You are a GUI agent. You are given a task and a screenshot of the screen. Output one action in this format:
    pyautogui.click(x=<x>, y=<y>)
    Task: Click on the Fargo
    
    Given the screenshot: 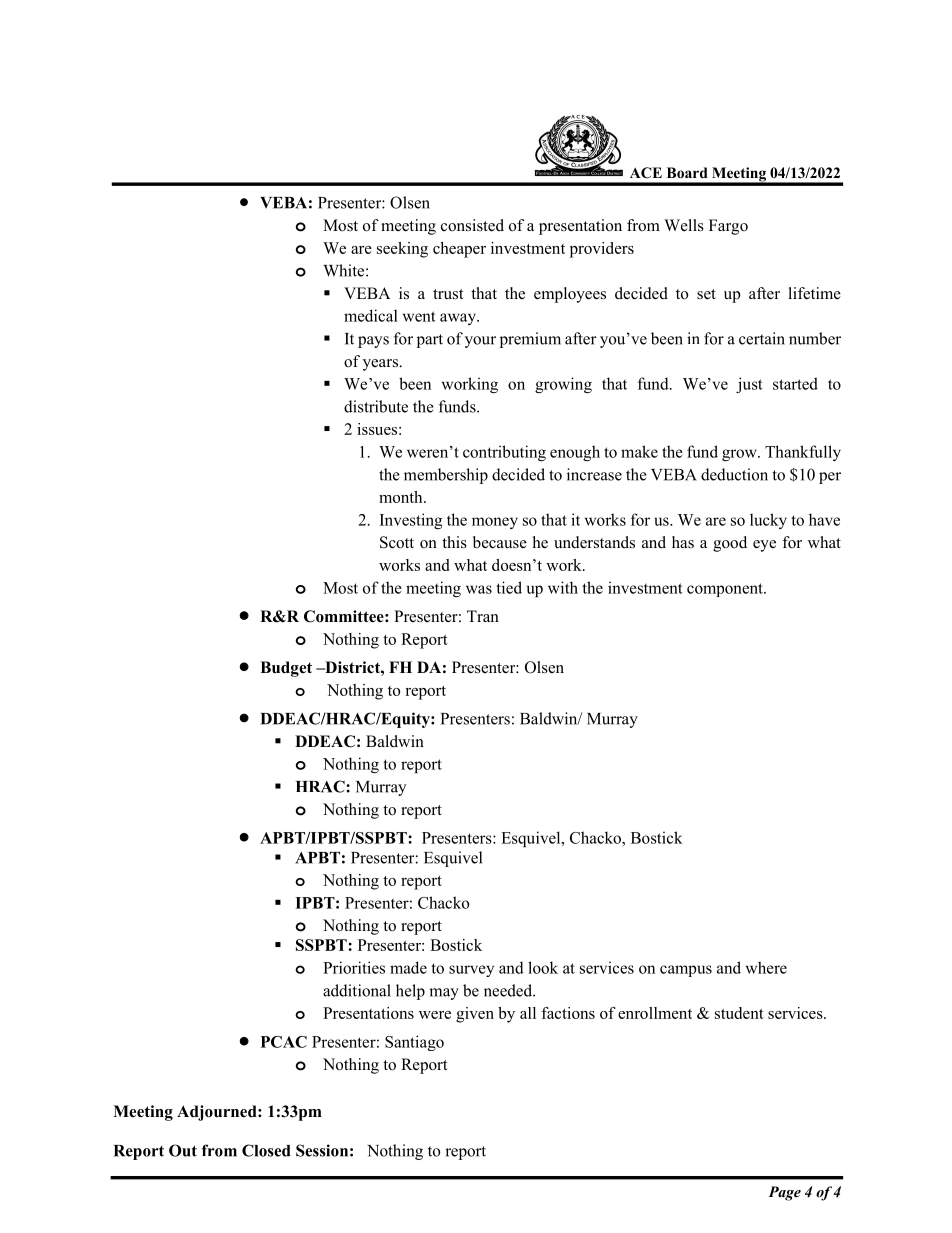 What is the action you would take?
    pyautogui.click(x=728, y=227)
